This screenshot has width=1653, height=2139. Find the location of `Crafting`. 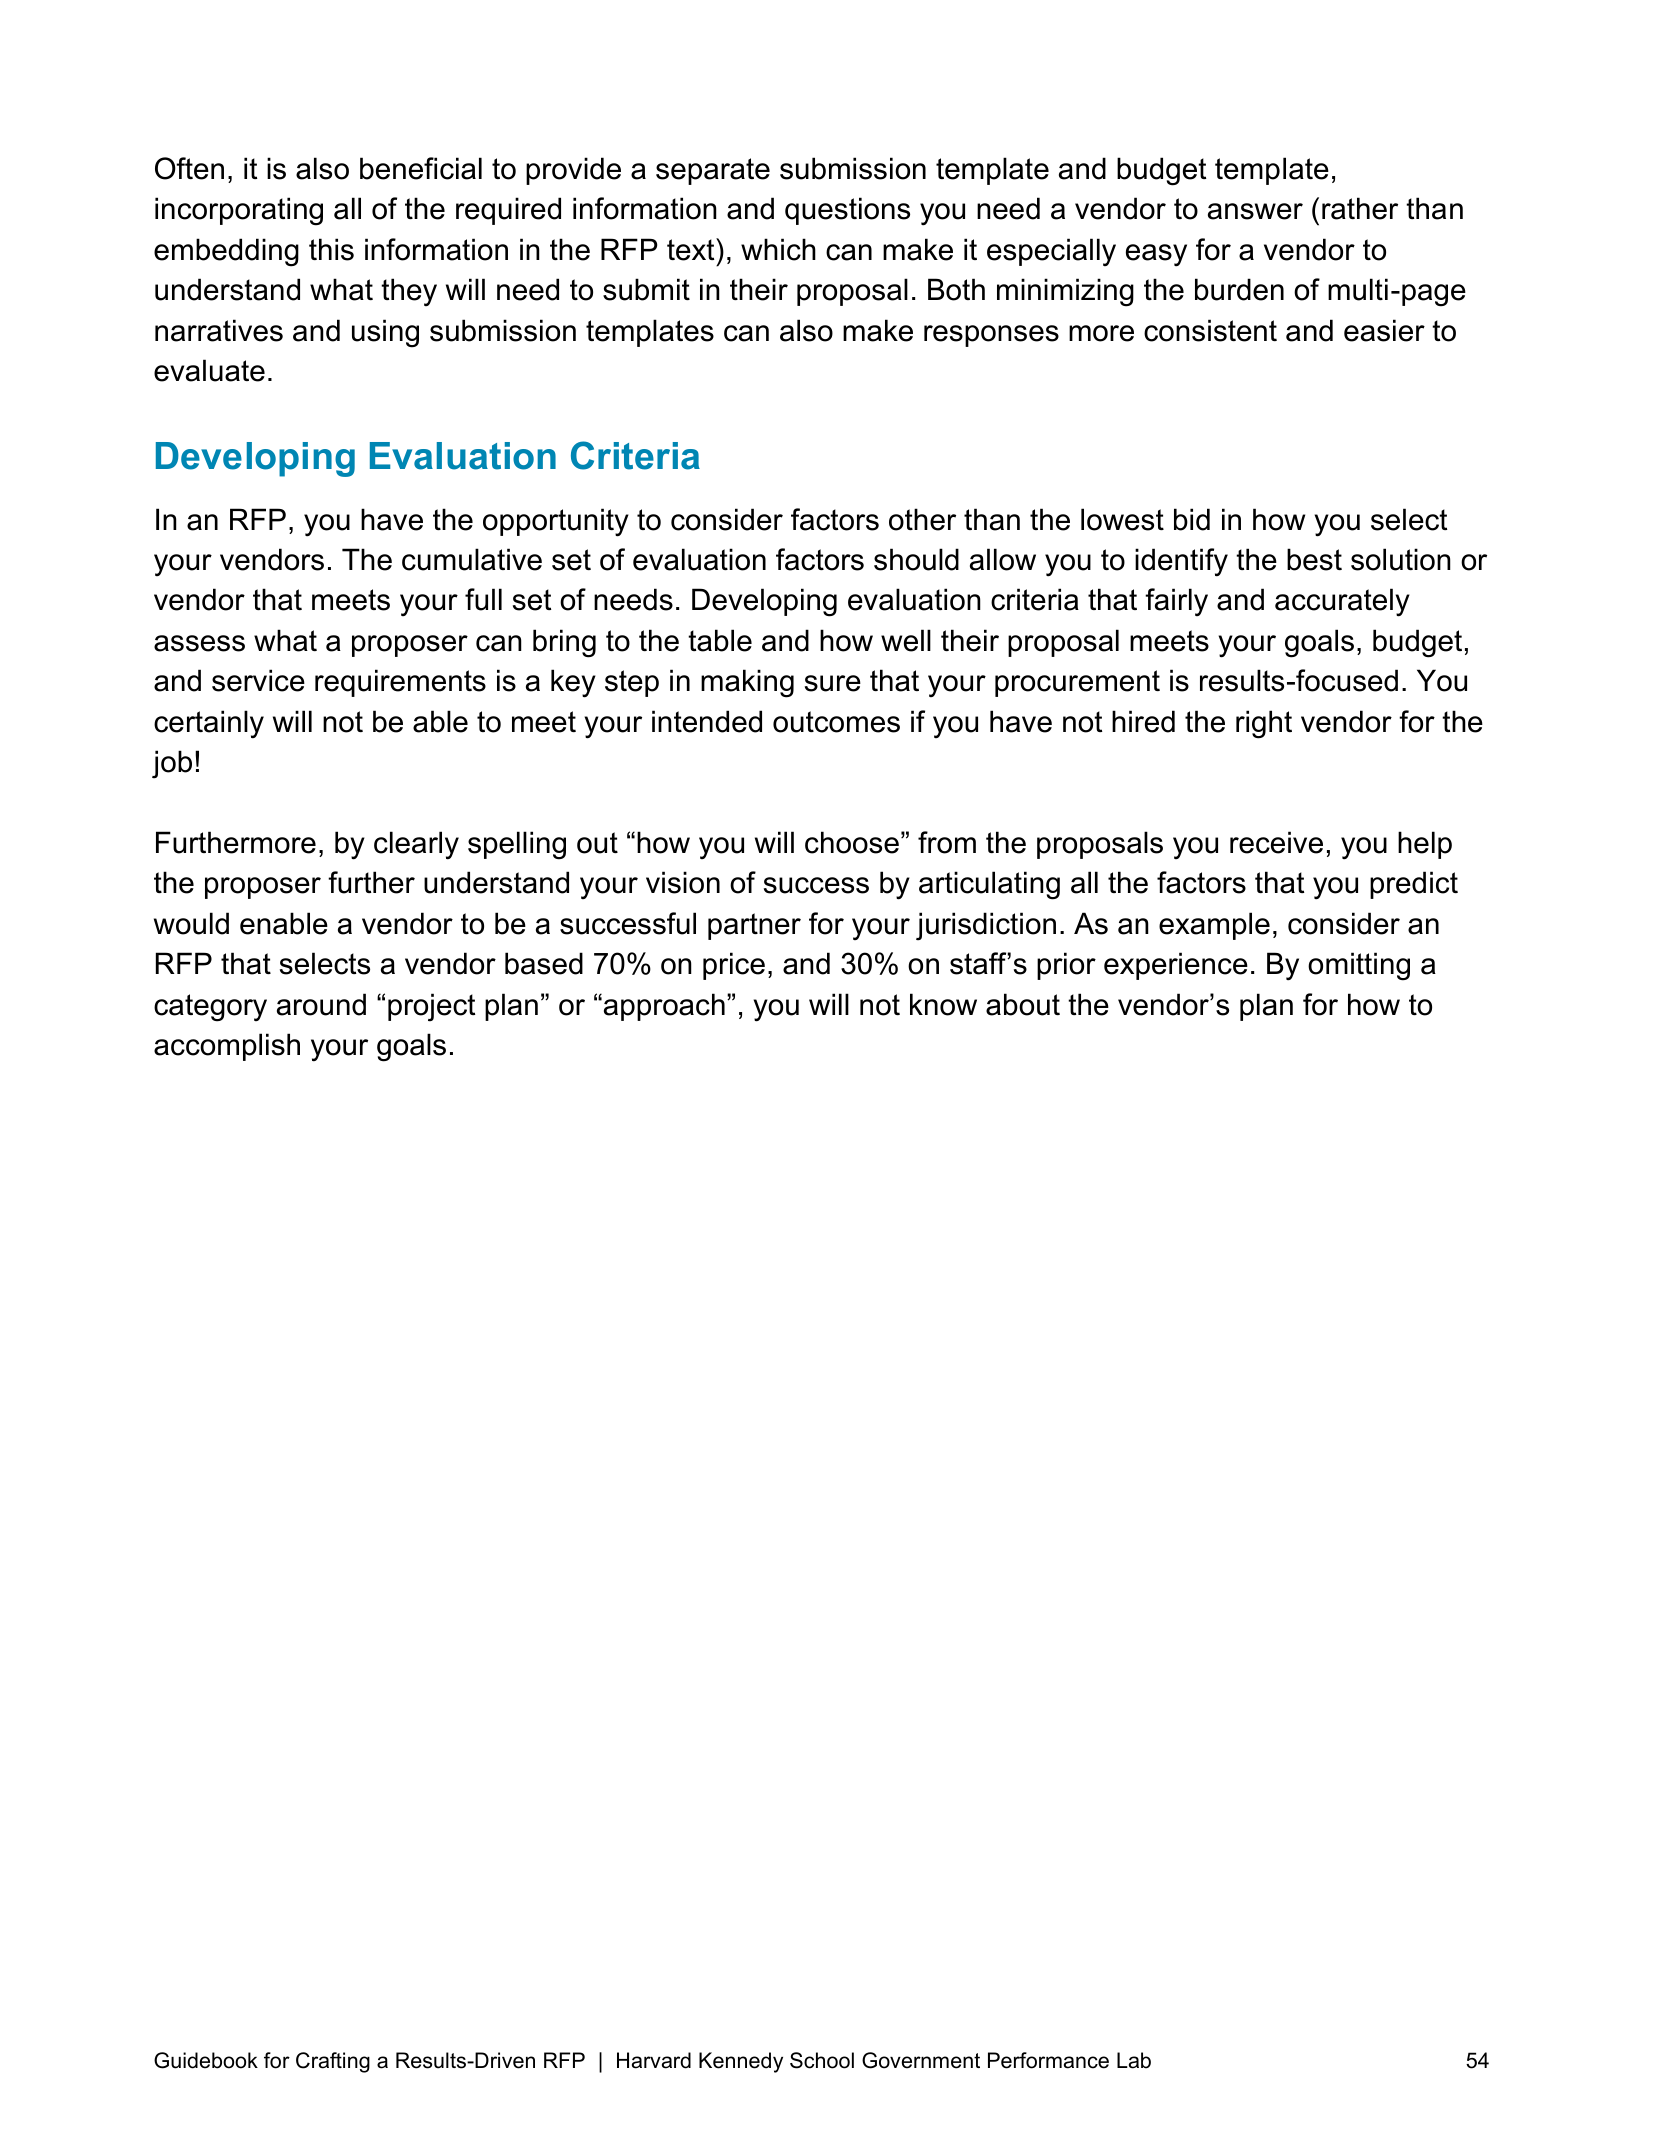

Crafting is located at coordinates (333, 2062).
